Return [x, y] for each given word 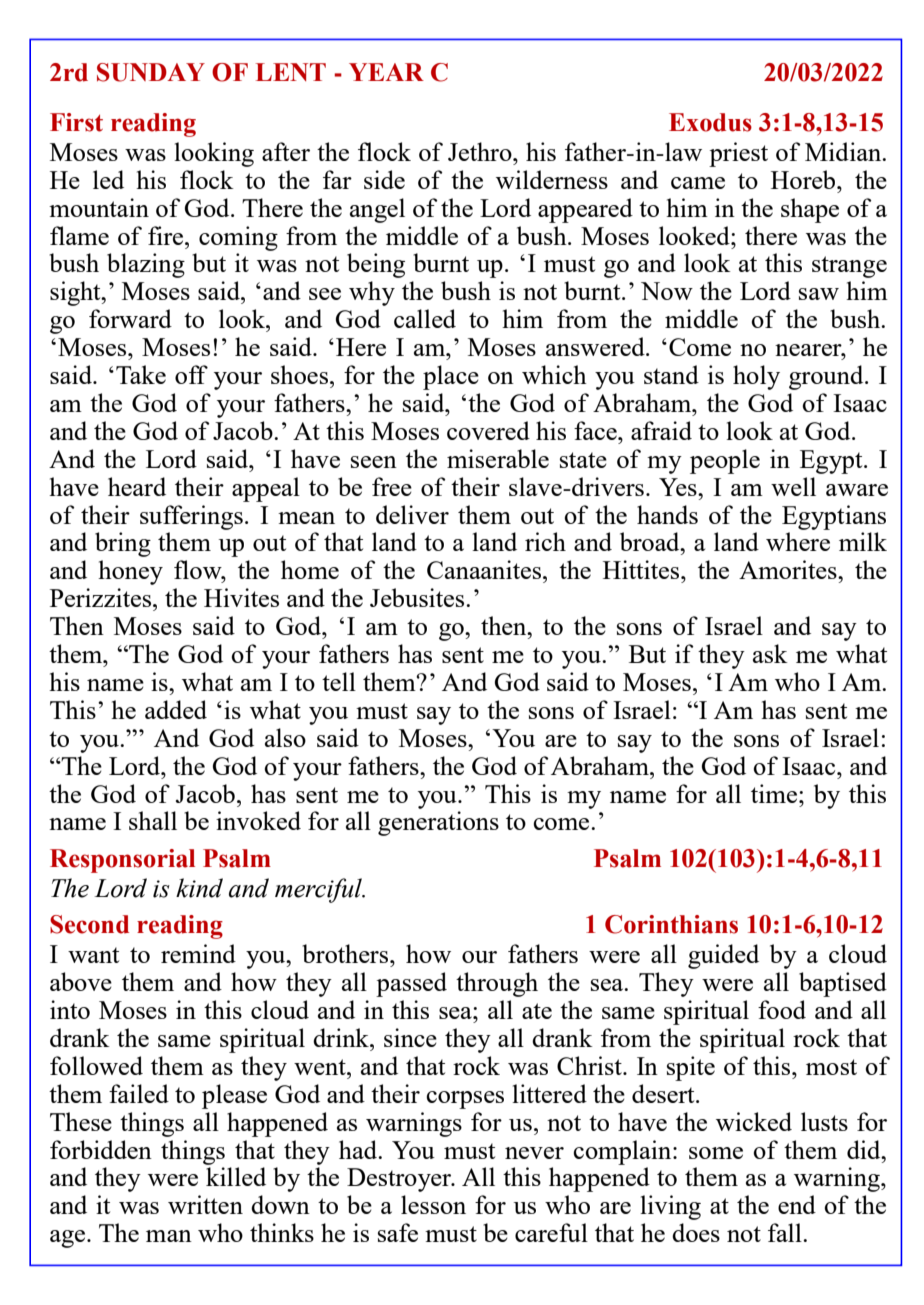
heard [137, 486]
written [205, 1204]
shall [153, 820]
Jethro [481, 151]
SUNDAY [151, 72]
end [797, 1204]
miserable [498, 458]
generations [438, 823]
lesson [433, 1204]
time [774, 793]
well [793, 486]
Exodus [710, 122]
